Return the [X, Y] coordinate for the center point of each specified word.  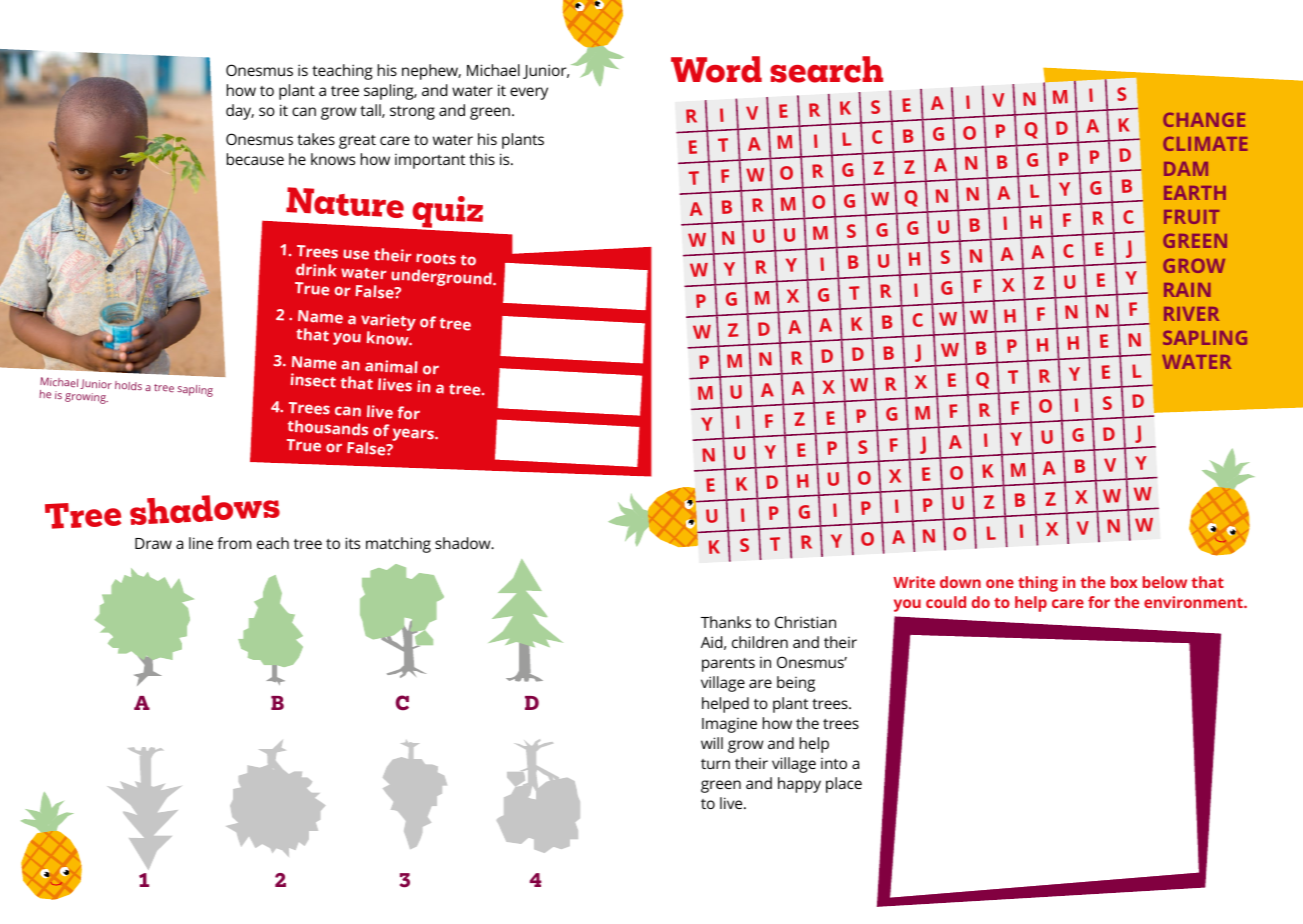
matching [398, 545]
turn [715, 764]
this [482, 159]
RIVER [1191, 314]
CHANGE [1204, 120]
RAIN [1187, 290]
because [255, 159]
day [240, 112]
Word [716, 69]
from [234, 543]
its [353, 543]
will [712, 743]
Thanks [726, 622]
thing [1038, 584]
